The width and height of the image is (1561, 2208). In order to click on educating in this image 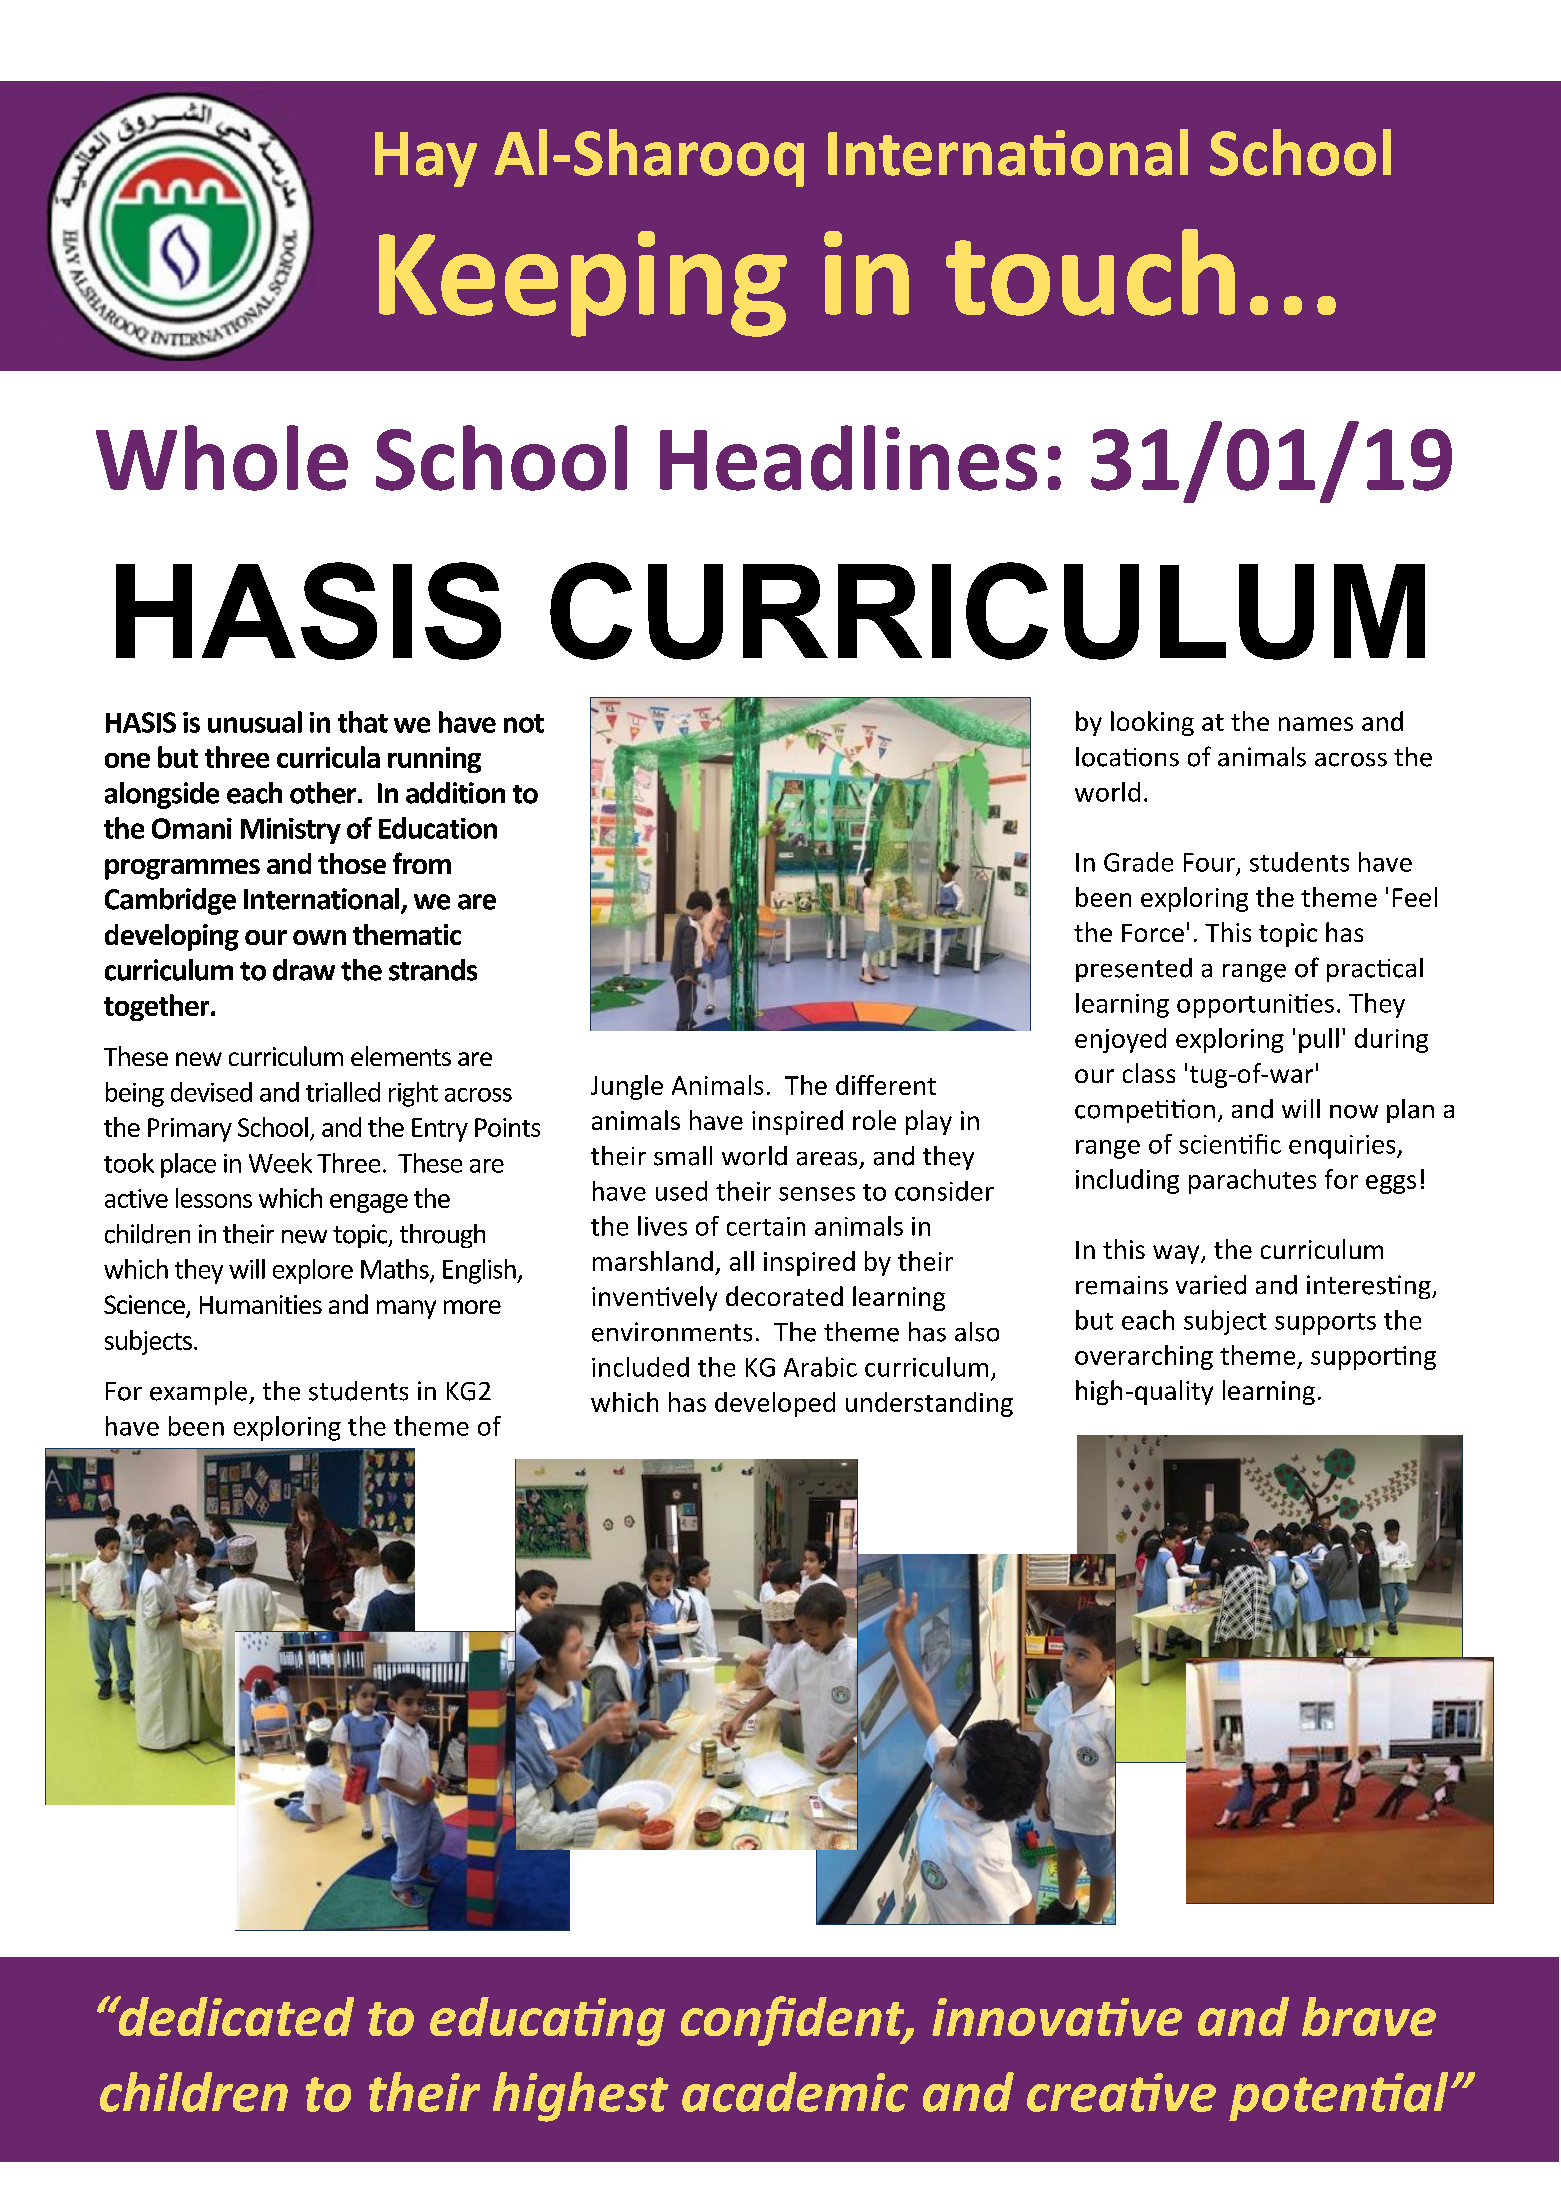, I will do `click(547, 2021)`.
